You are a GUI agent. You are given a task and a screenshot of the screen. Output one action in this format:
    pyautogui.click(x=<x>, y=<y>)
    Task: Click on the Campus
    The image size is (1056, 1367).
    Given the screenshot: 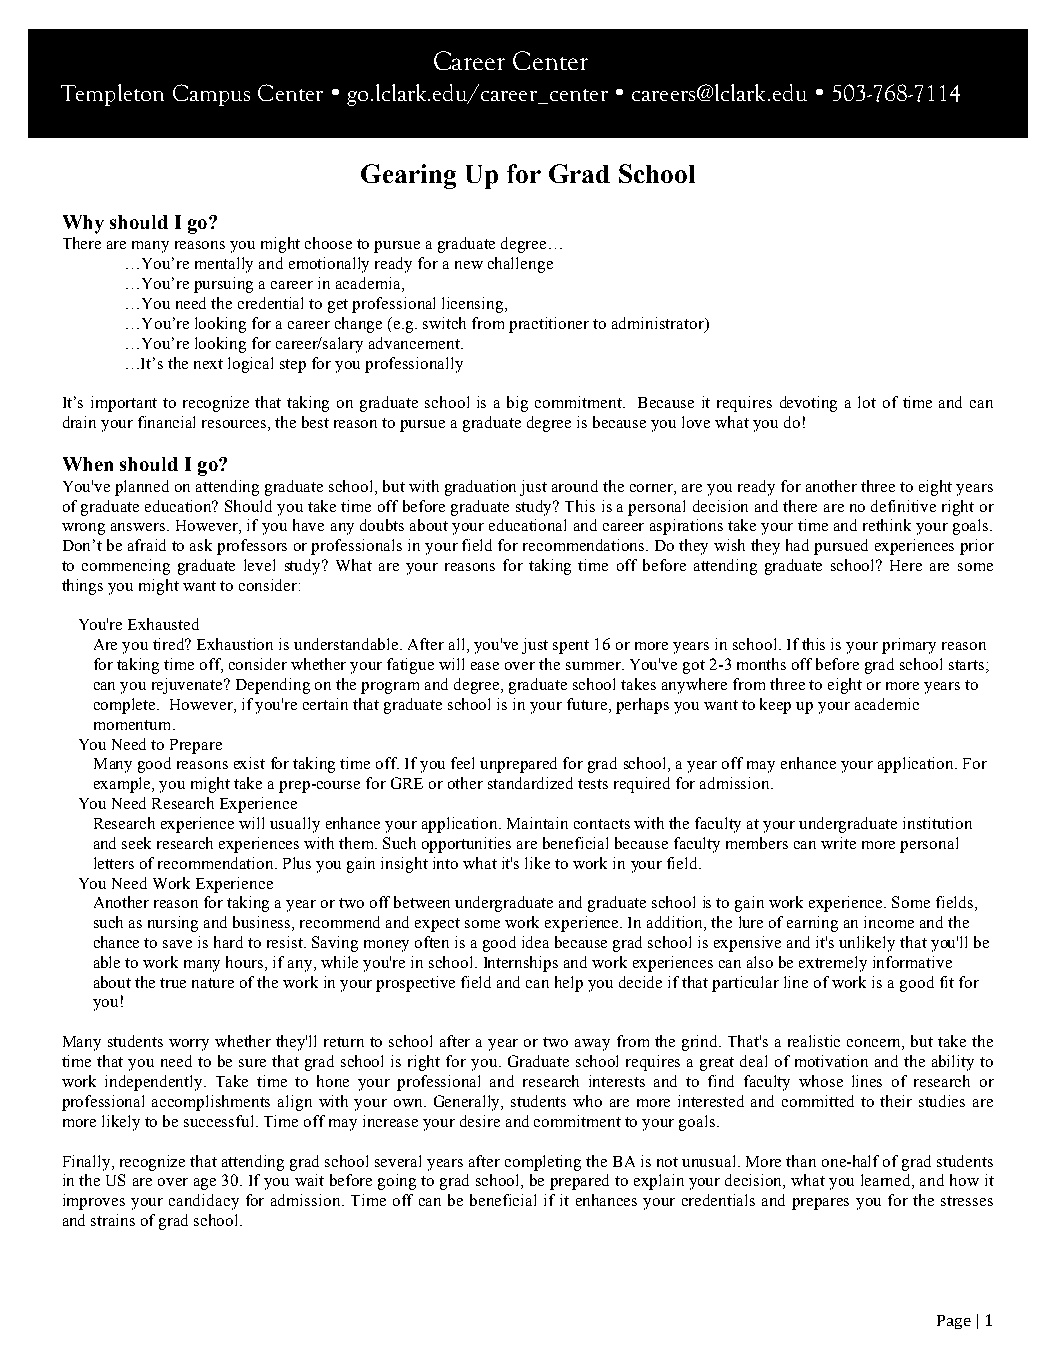 What is the action you would take?
    pyautogui.click(x=211, y=95)
